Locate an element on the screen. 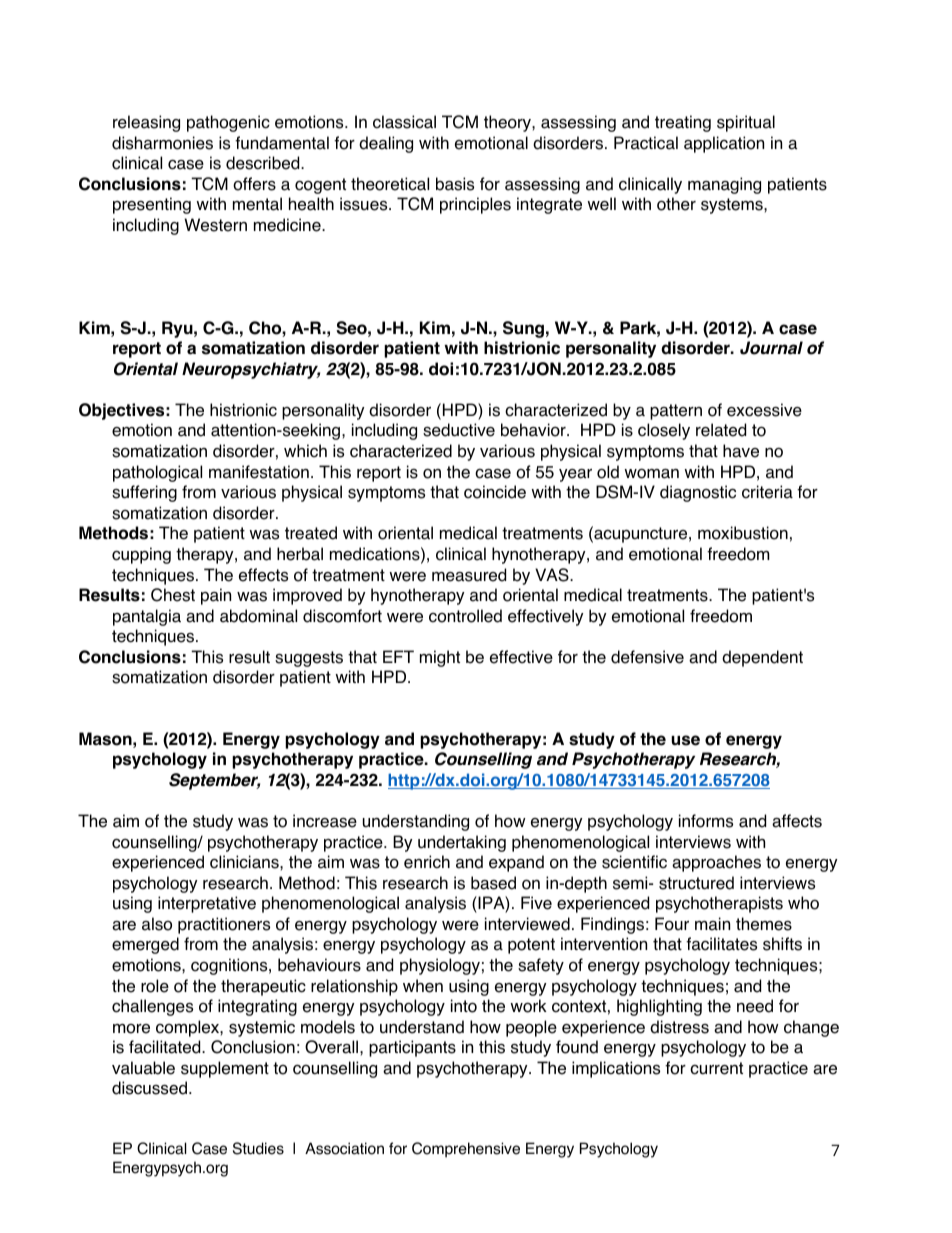  manifestation is located at coordinates (259, 472).
